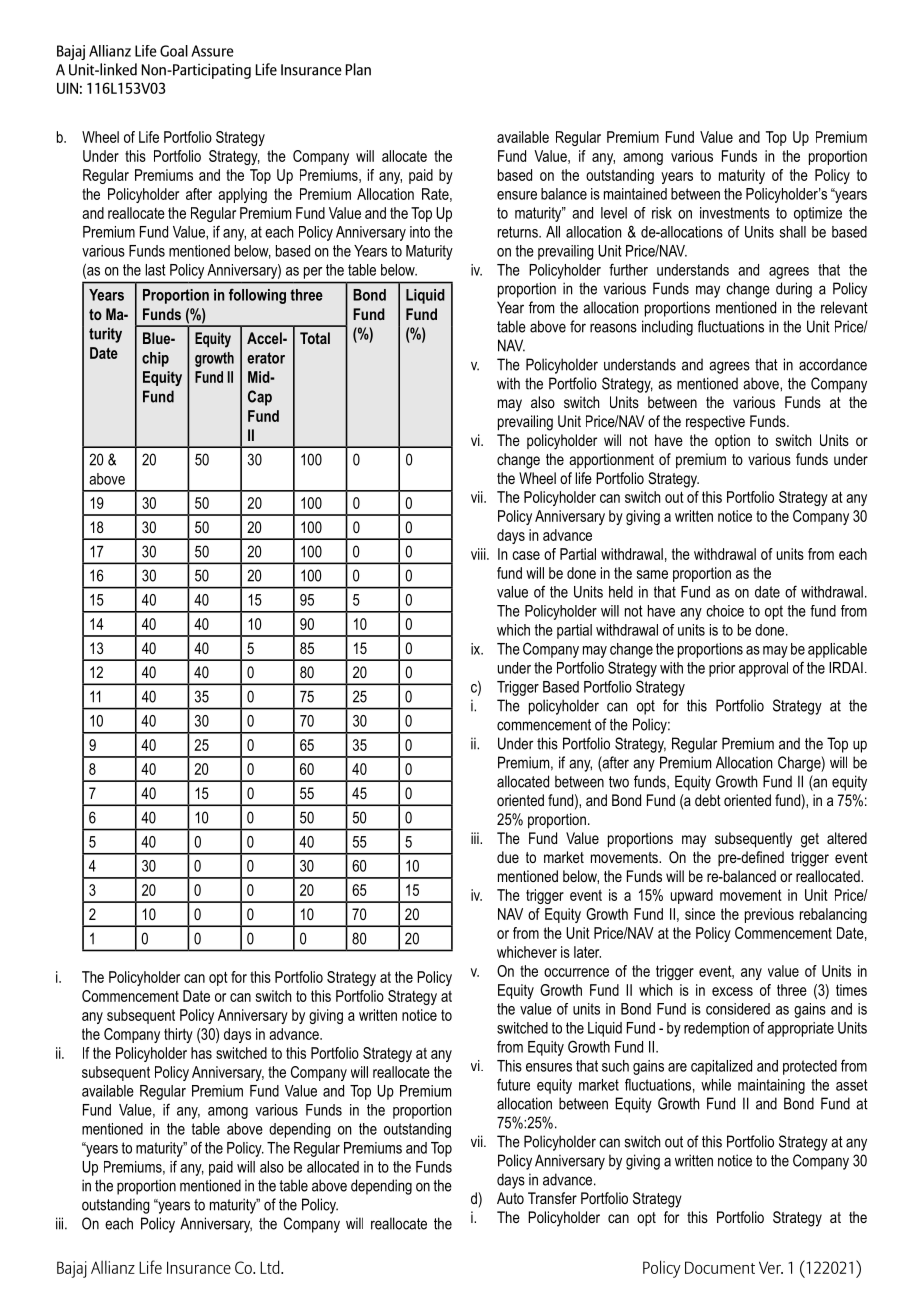 Image resolution: width=924 pixels, height=1308 pixels. What do you see at coordinates (510, 1198) in the page?
I see `Auto` at bounding box center [510, 1198].
